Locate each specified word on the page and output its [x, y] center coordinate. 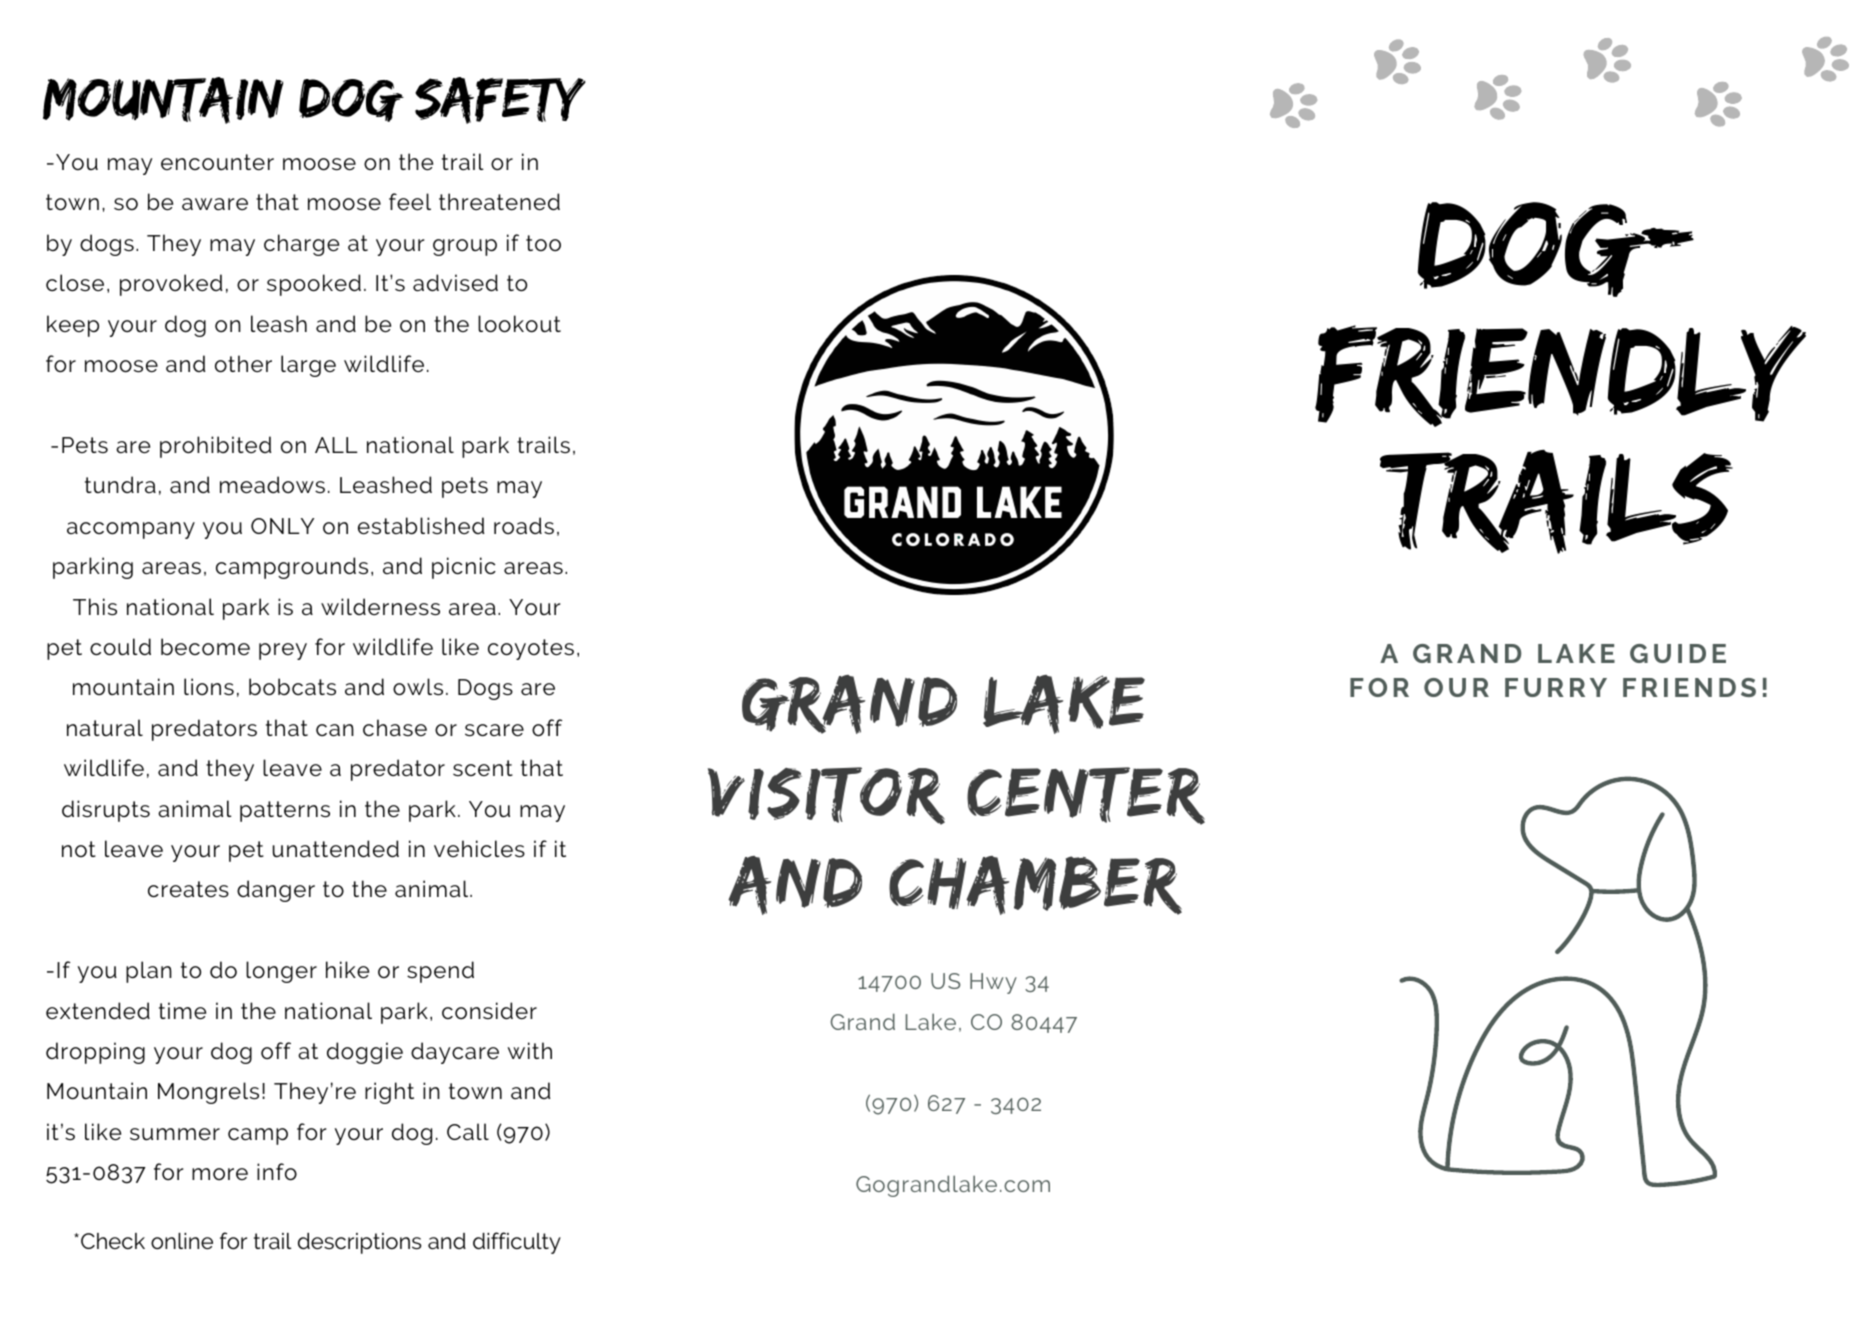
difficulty [517, 1243]
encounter [217, 162]
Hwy [993, 983]
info [277, 1172]
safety [500, 100]
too [543, 243]
